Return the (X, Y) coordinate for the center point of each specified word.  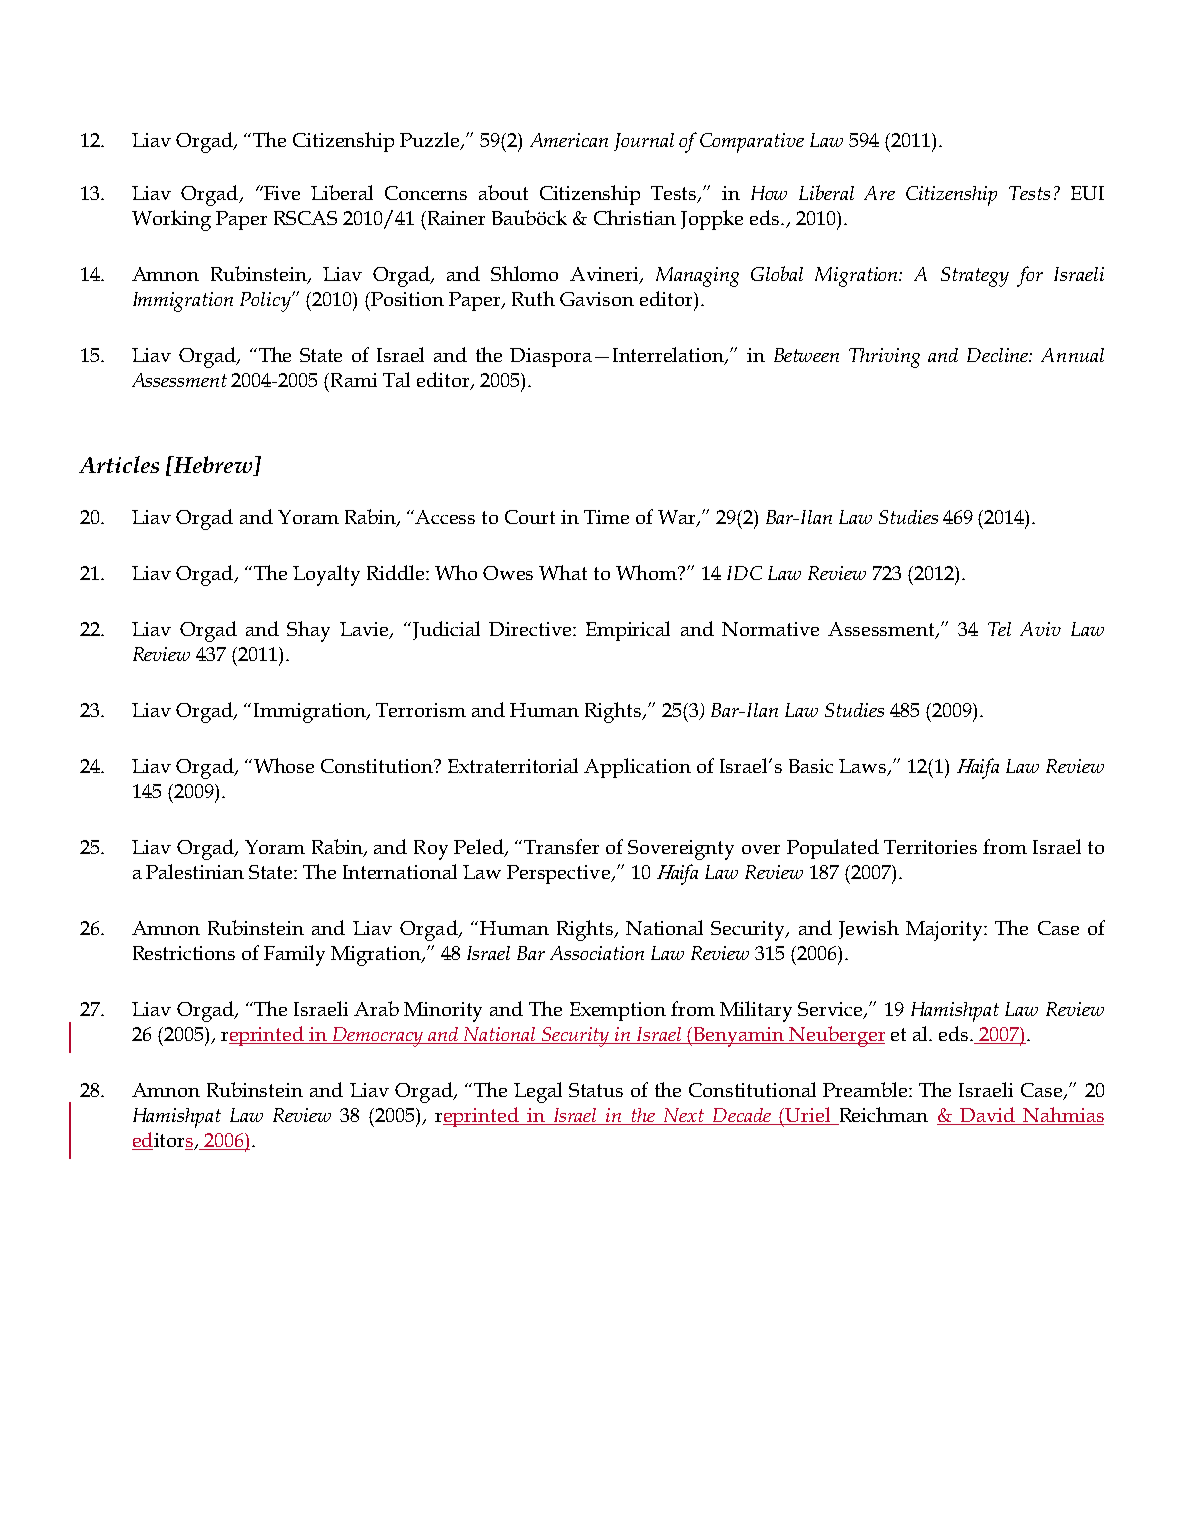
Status (596, 1090)
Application (637, 768)
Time (606, 517)
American (569, 140)
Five (281, 193)
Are (879, 193)
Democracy (378, 1037)
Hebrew (213, 466)
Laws (864, 767)
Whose (284, 765)
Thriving (884, 358)
